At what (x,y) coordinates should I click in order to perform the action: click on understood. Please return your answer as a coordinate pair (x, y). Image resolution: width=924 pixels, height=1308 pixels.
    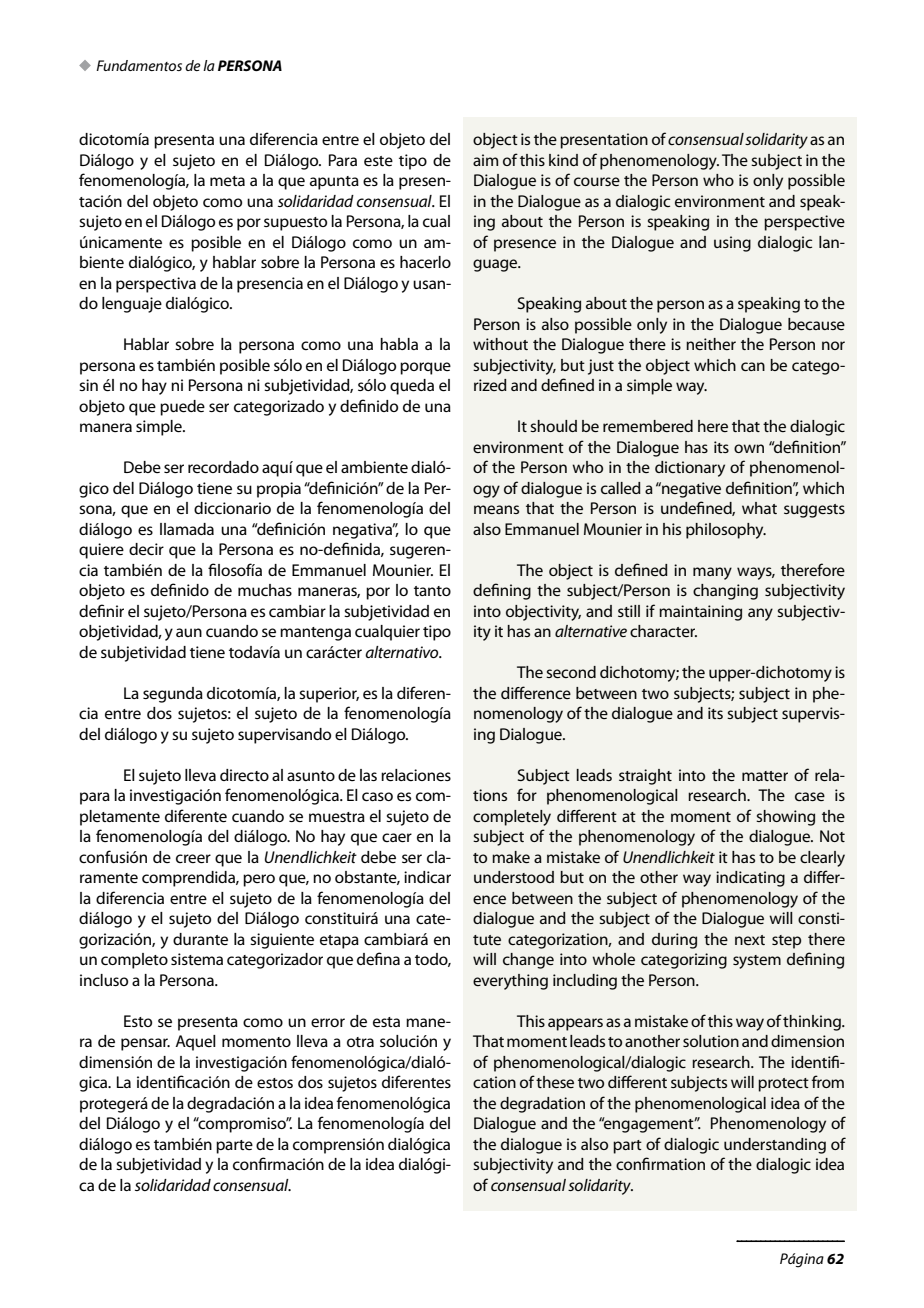
    Looking at the image, I should click on (514, 877).
